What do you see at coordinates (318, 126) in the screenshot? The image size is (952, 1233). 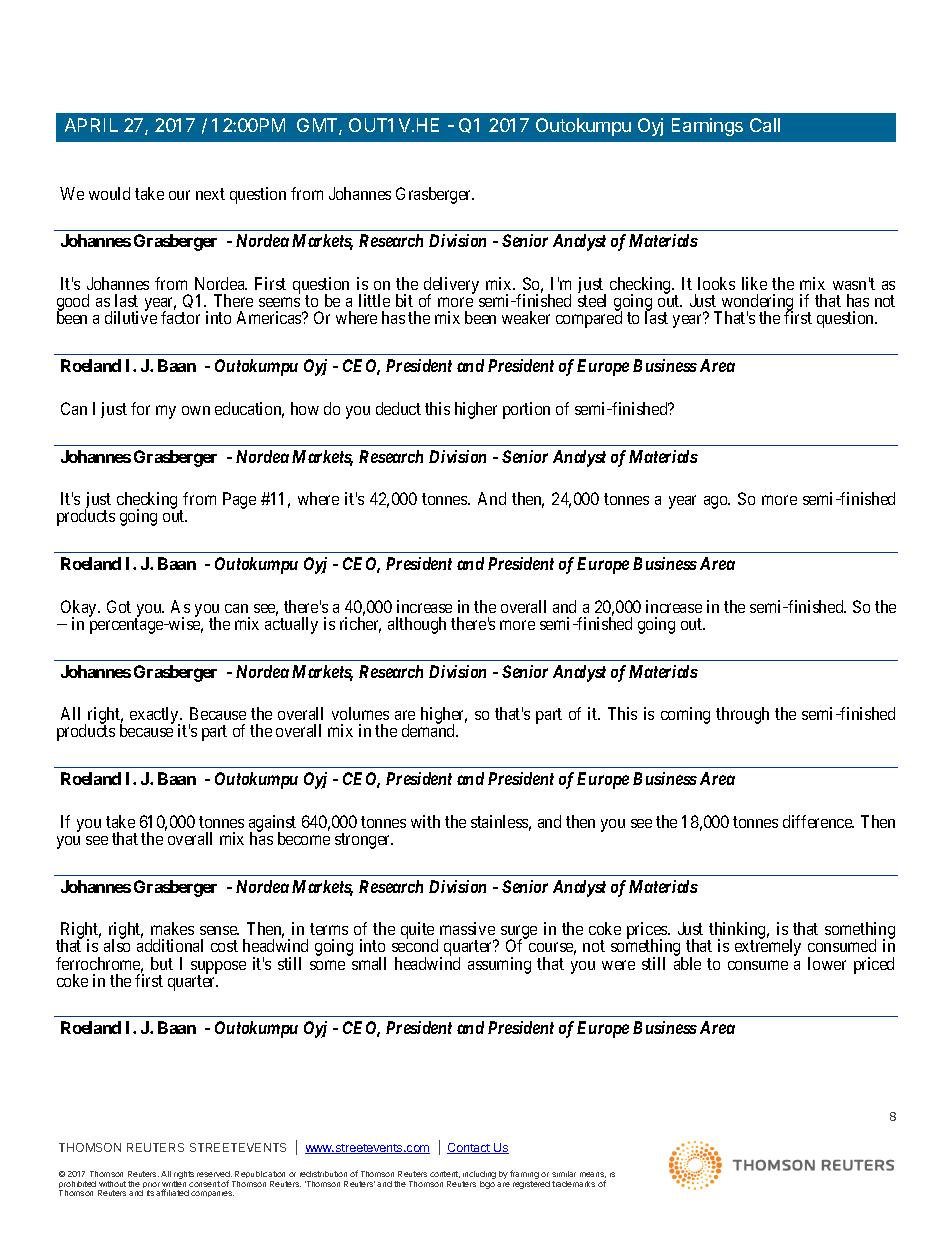 I see `GMT` at bounding box center [318, 126].
